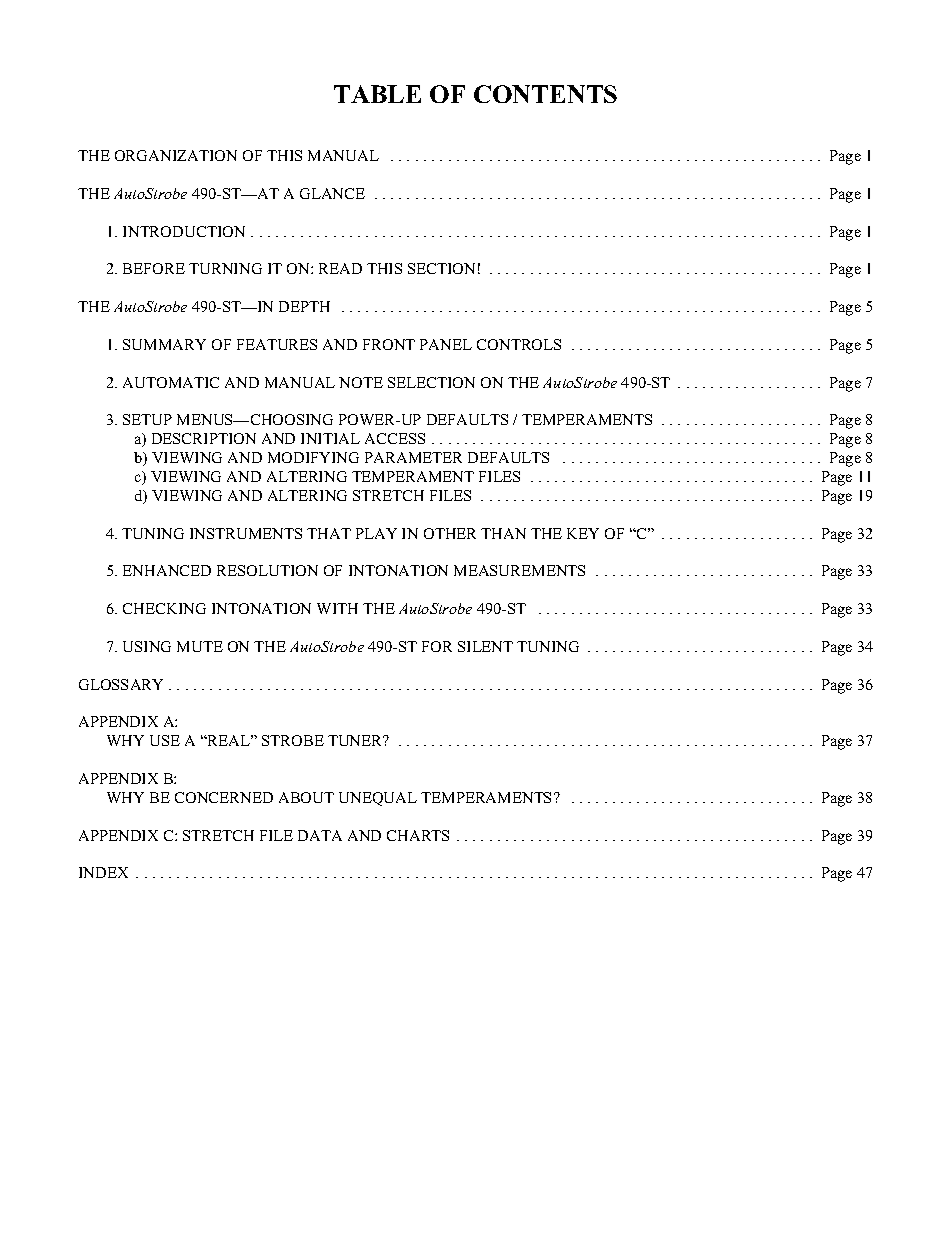 The width and height of the document is (952, 1233). I want to click on THAN, so click(503, 533).
